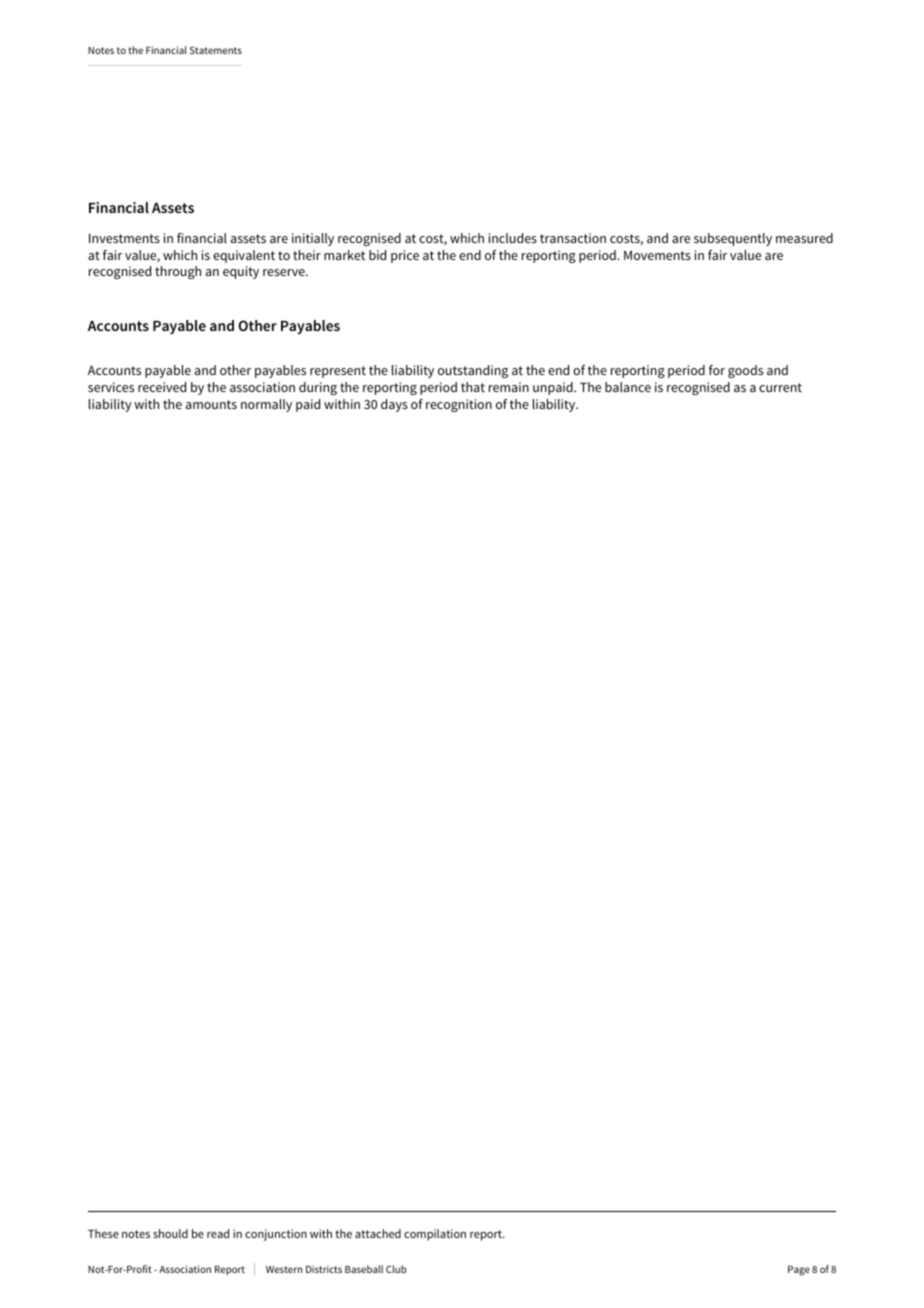 This document has width=924, height=1308. I want to click on current, so click(780, 387).
